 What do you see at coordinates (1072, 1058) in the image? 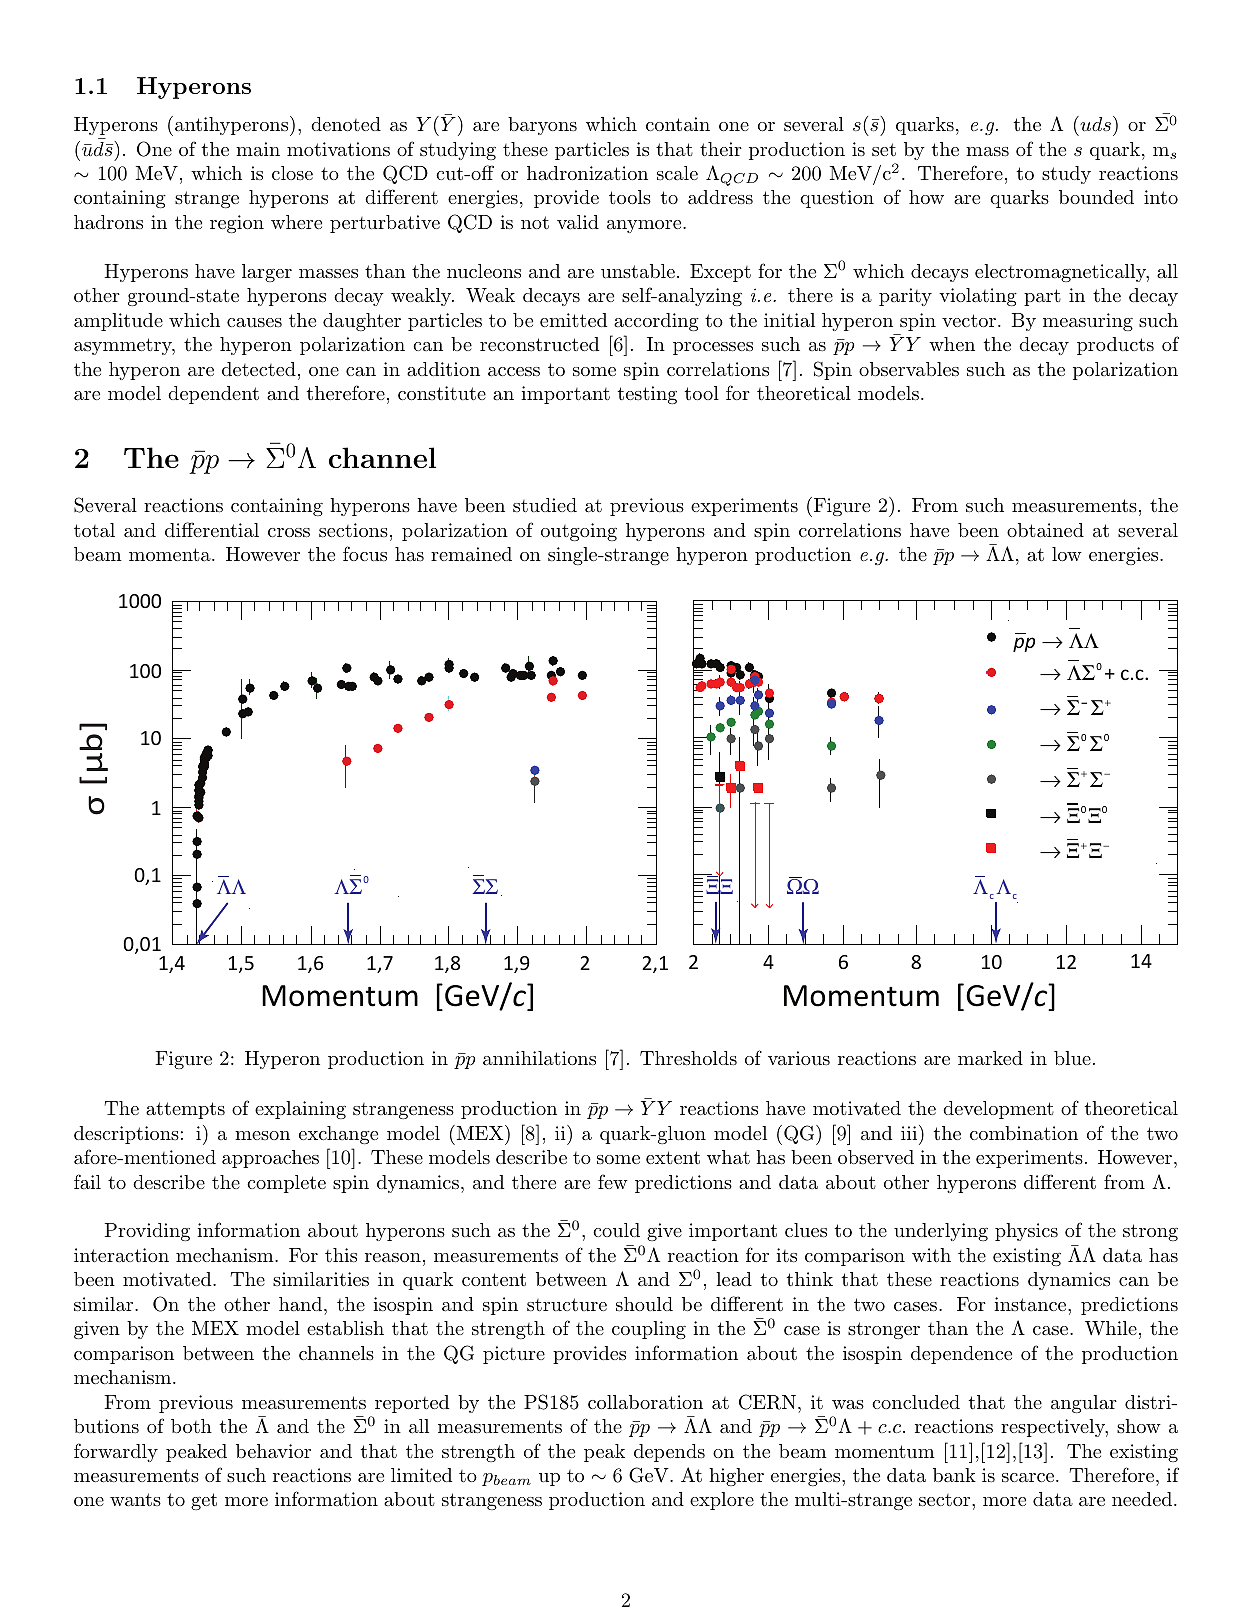
I see `blue` at bounding box center [1072, 1058].
